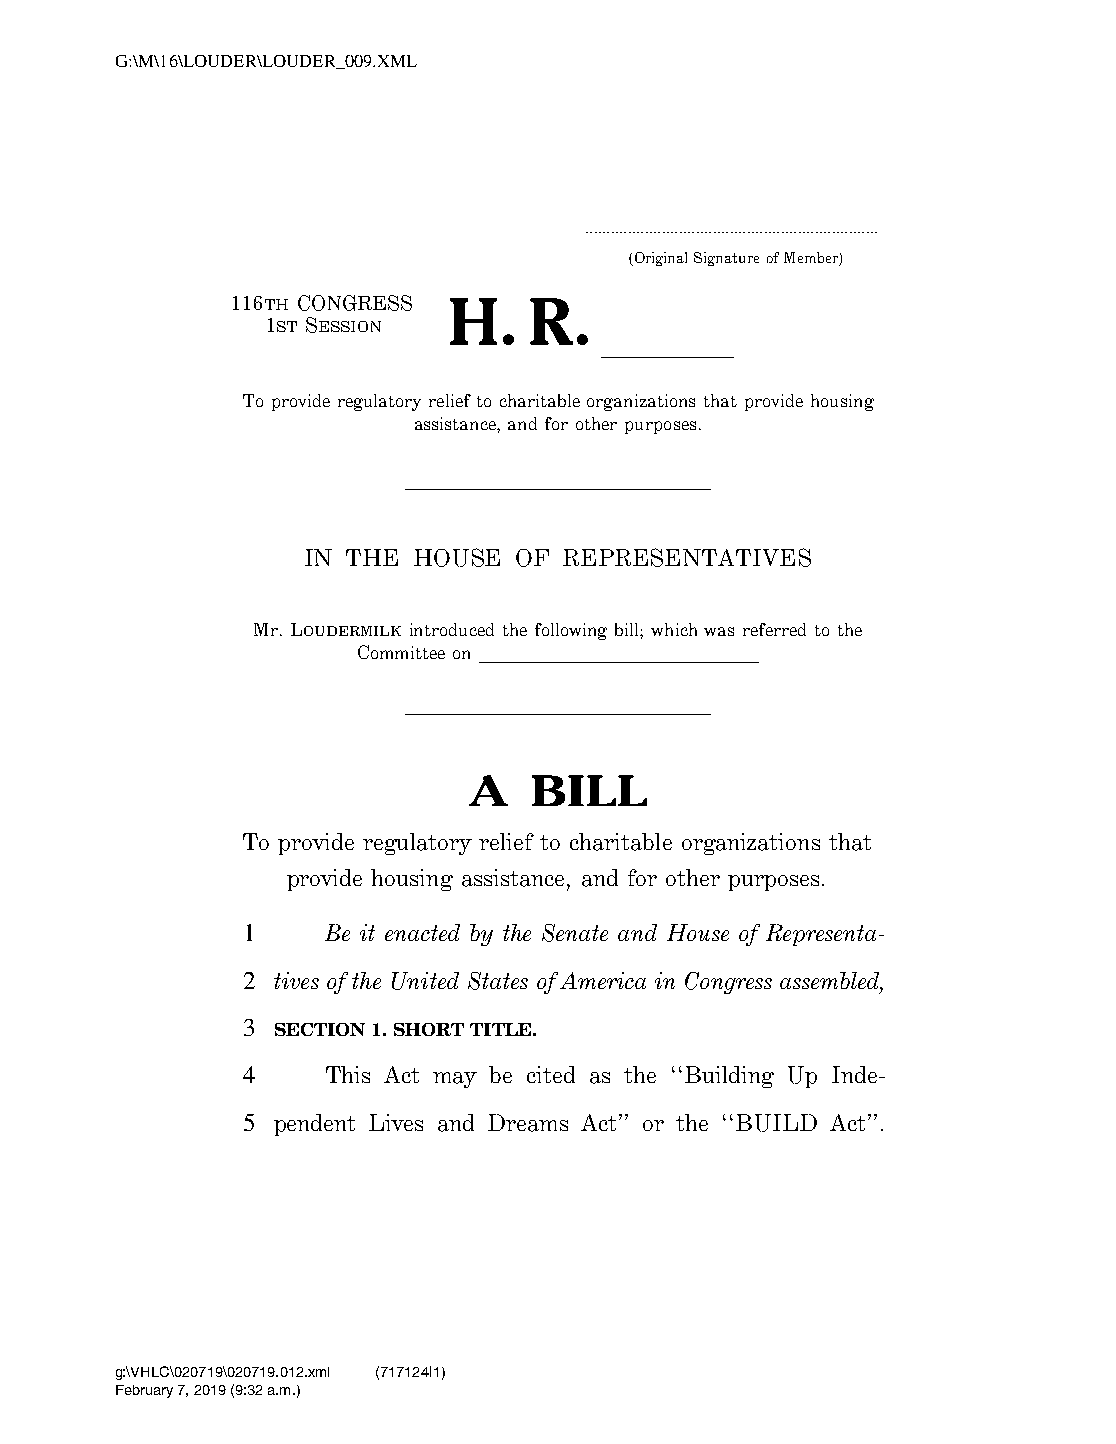 The image size is (1116, 1444). What do you see at coordinates (401, 652) in the screenshot?
I see `Committee` at bounding box center [401, 652].
